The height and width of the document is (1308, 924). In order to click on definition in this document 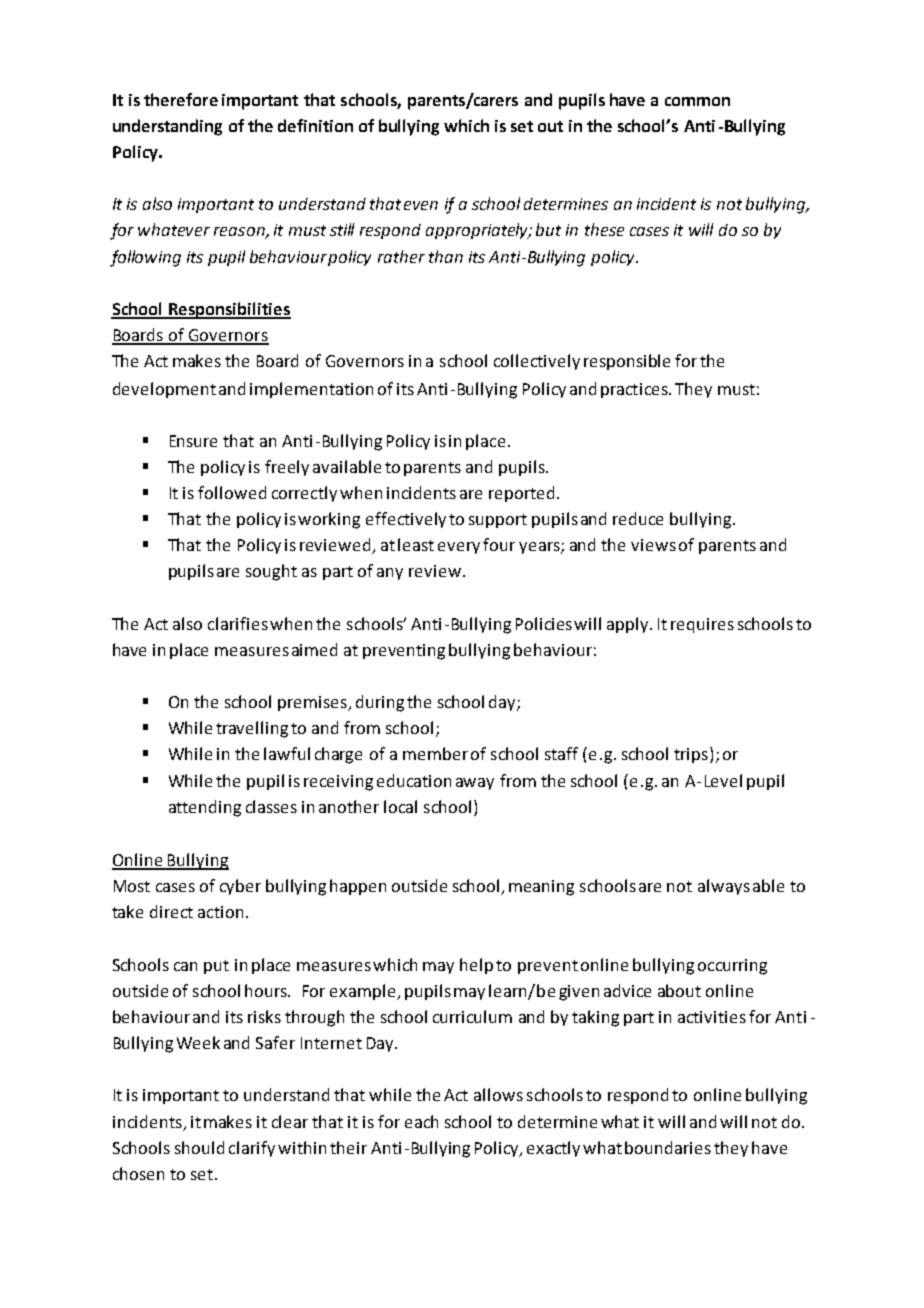, I will do `click(315, 125)`.
